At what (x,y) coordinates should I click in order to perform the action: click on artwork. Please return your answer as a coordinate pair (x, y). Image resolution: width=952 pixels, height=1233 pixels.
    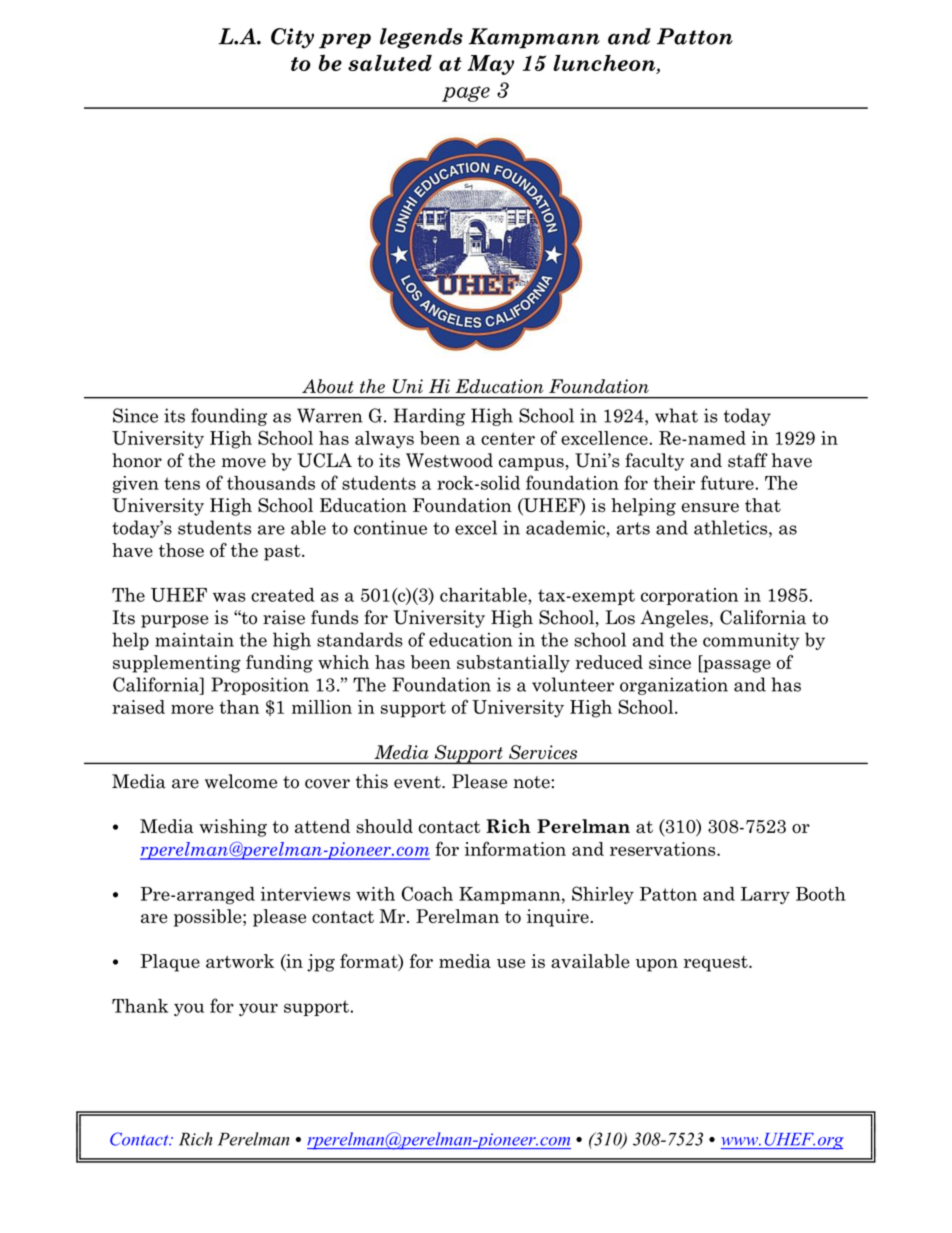
    Looking at the image, I should click on (240, 961).
